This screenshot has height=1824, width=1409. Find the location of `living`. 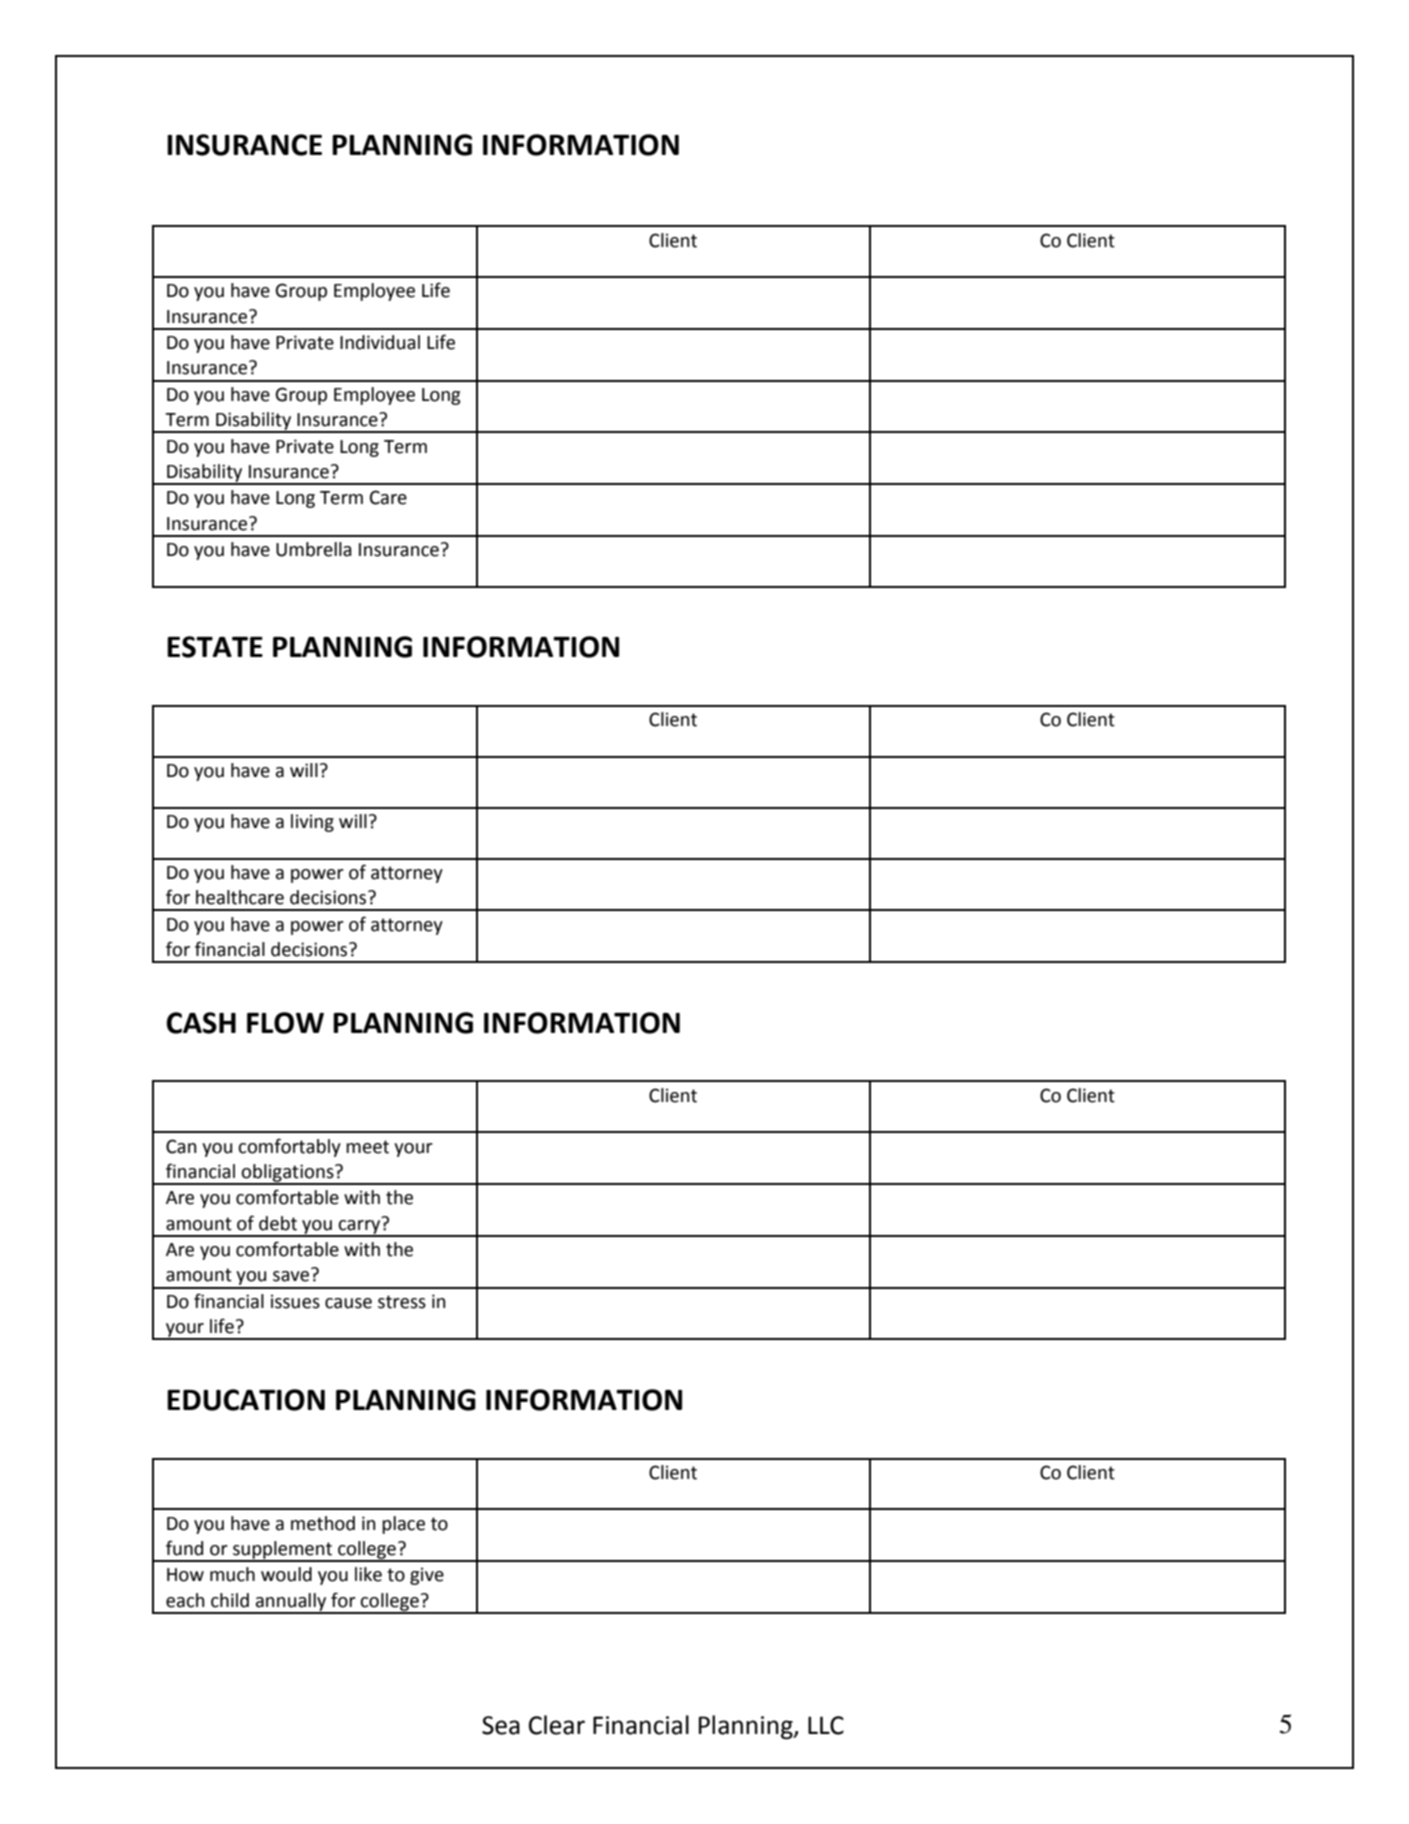

living is located at coordinates (312, 823).
